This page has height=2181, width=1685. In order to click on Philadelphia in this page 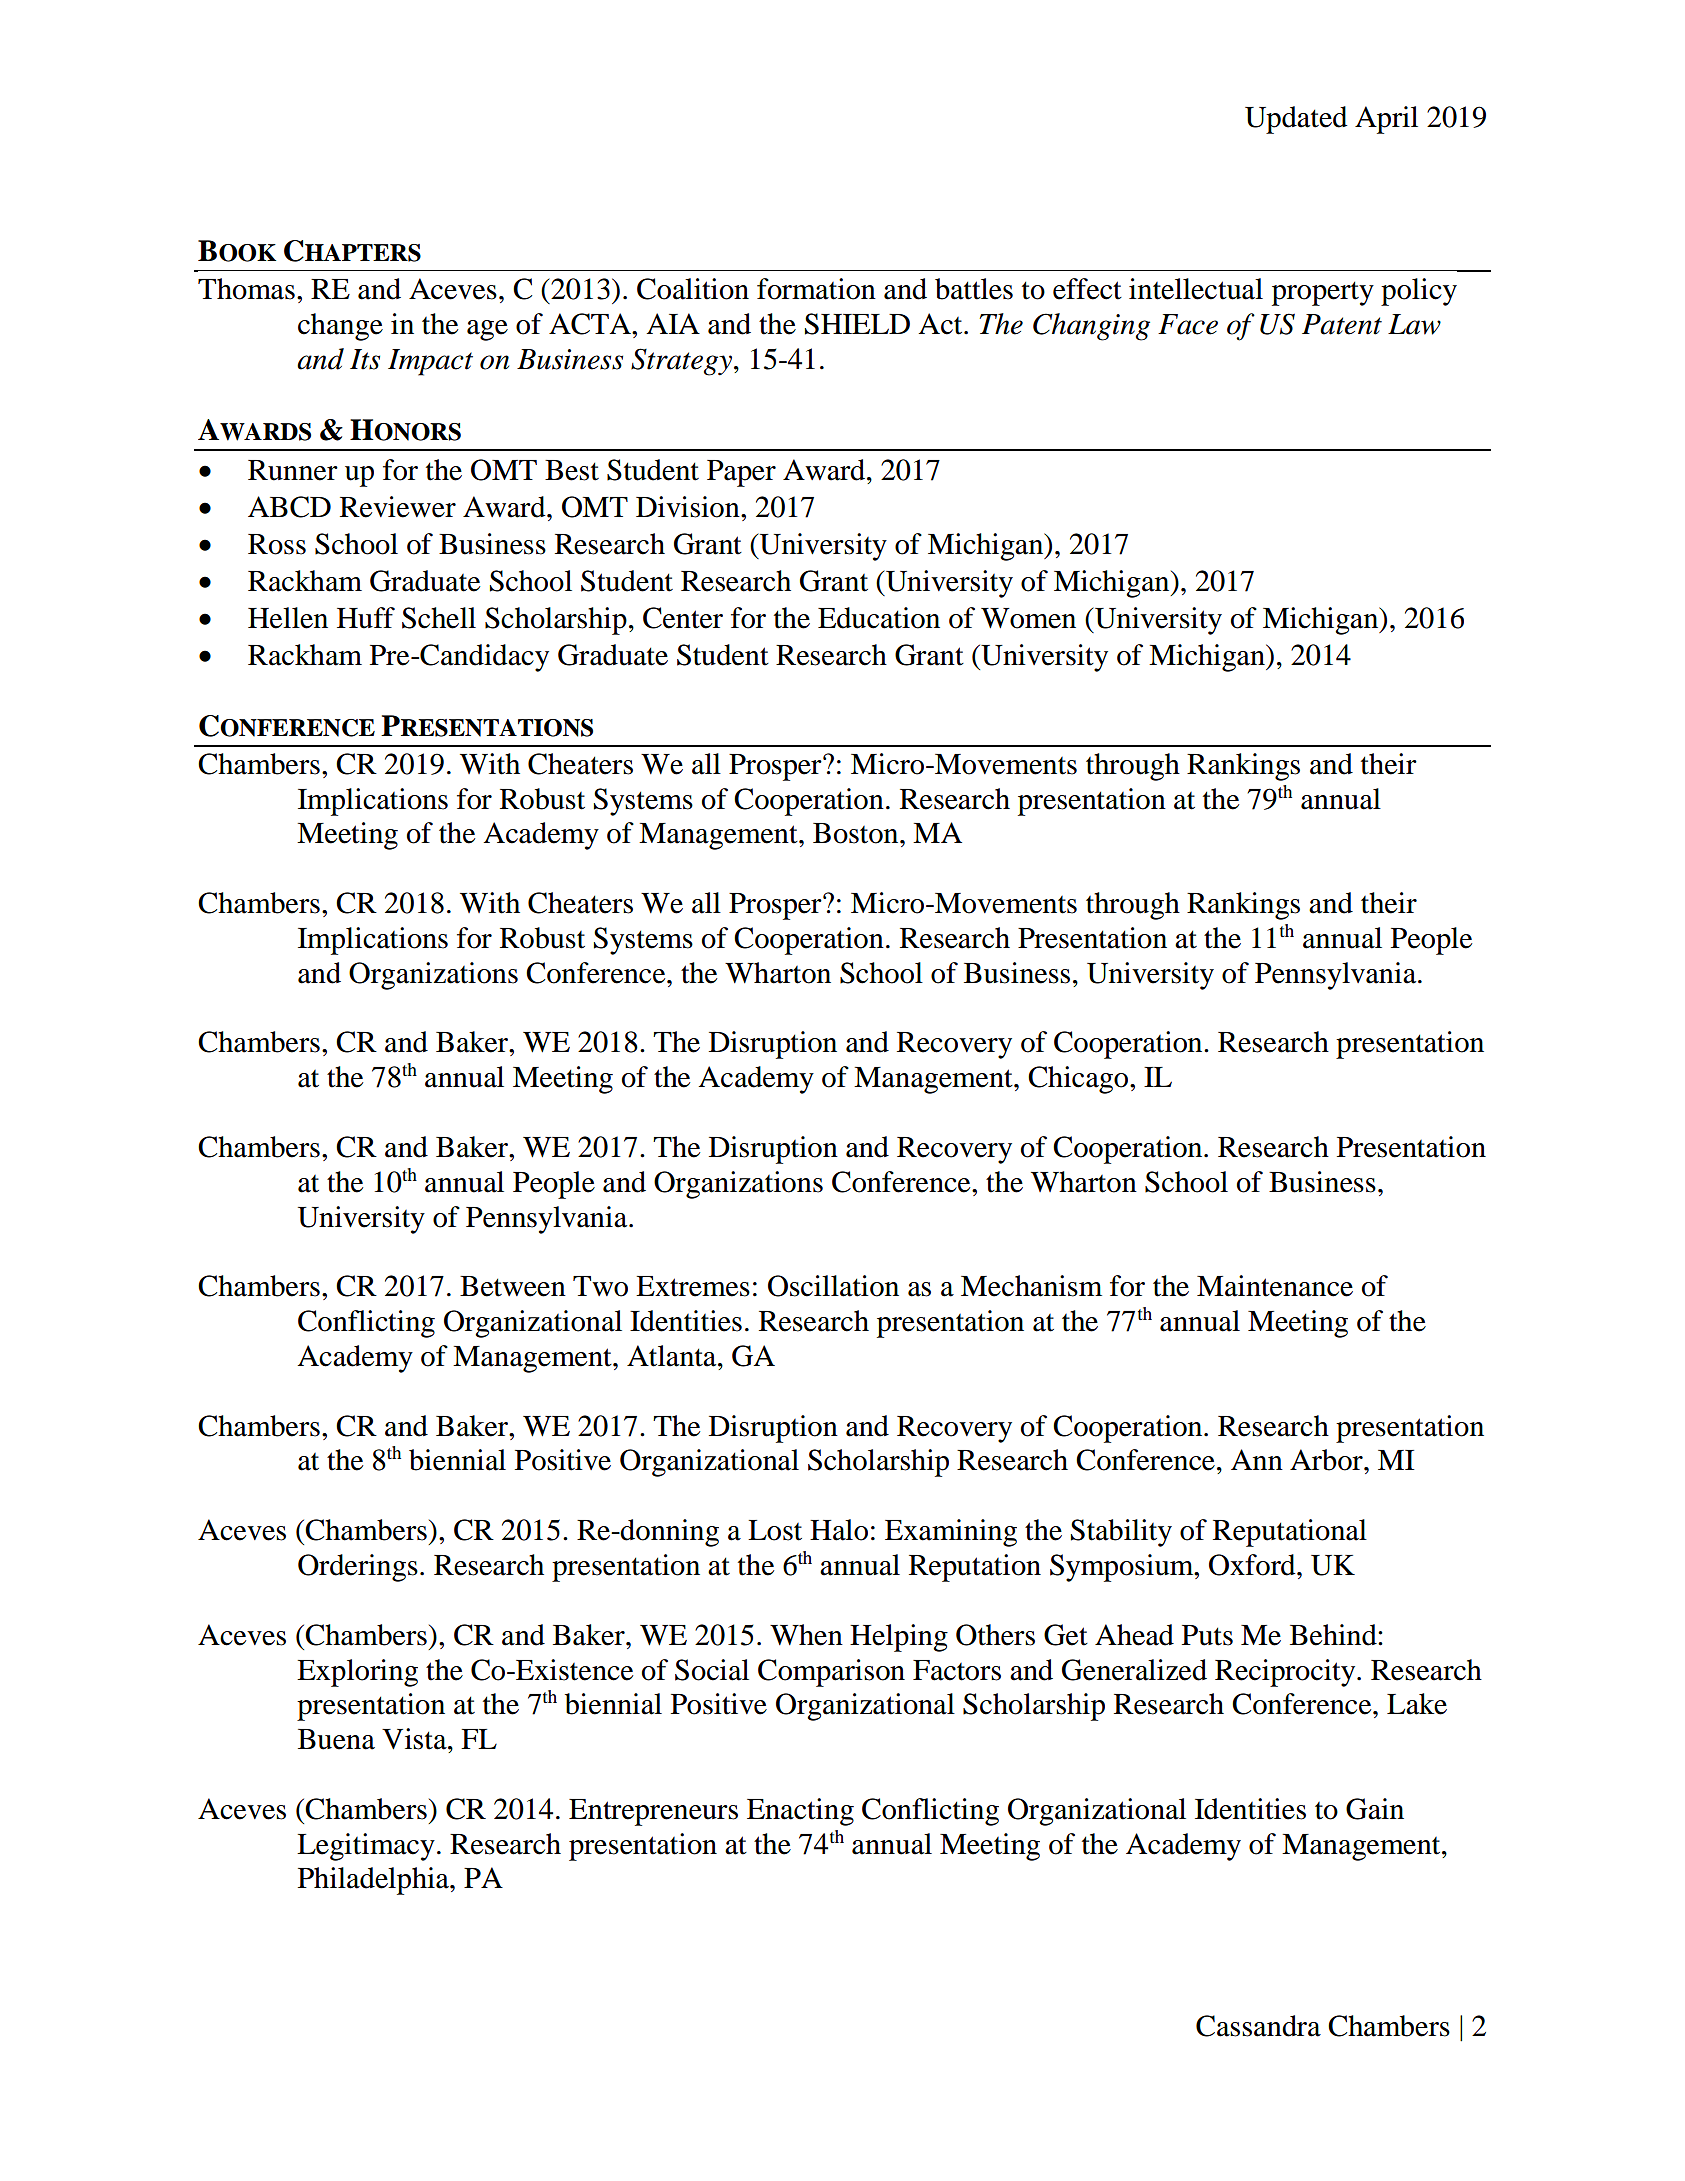, I will do `click(374, 1881)`.
